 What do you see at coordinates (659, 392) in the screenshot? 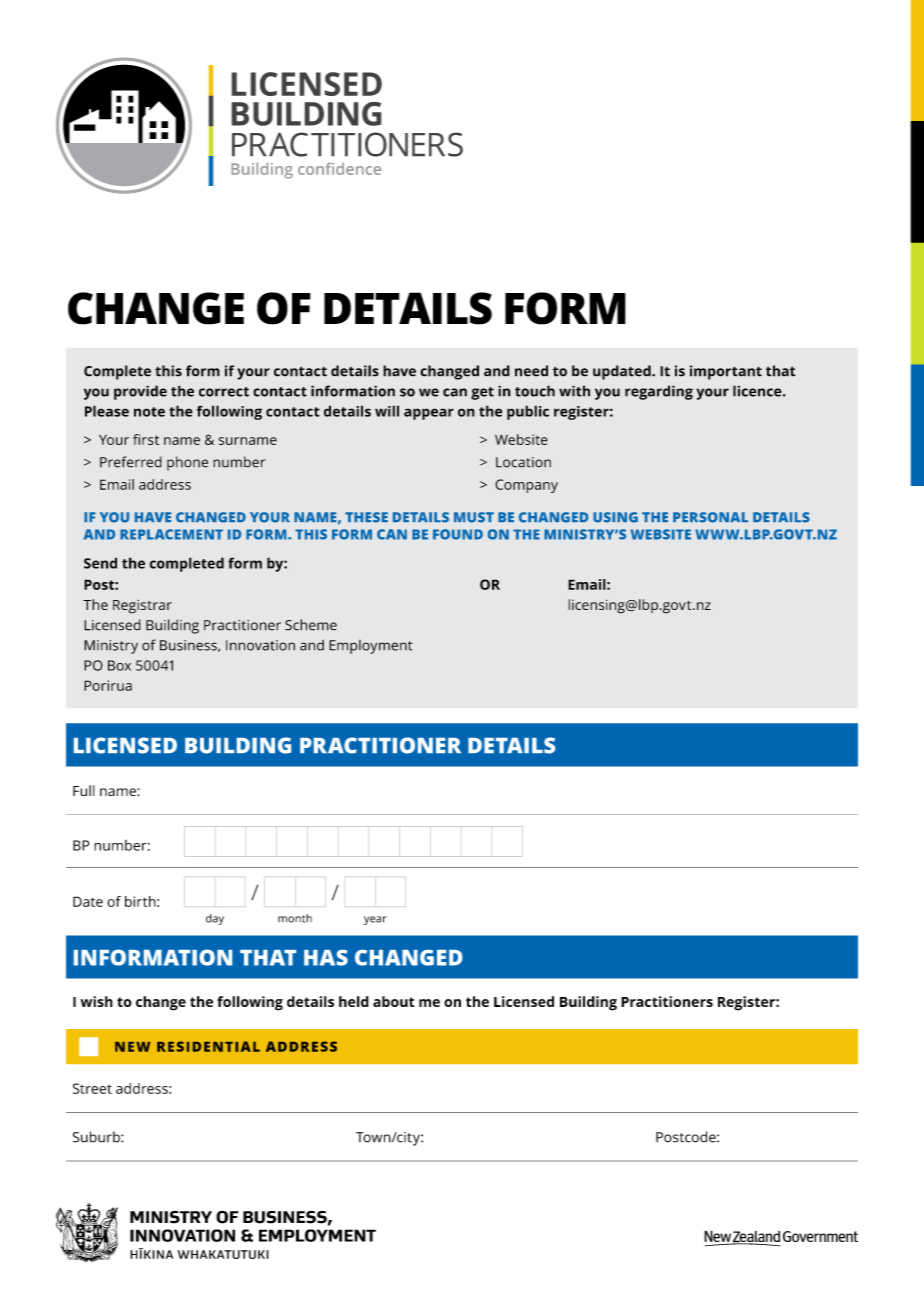
I see `regarding` at bounding box center [659, 392].
